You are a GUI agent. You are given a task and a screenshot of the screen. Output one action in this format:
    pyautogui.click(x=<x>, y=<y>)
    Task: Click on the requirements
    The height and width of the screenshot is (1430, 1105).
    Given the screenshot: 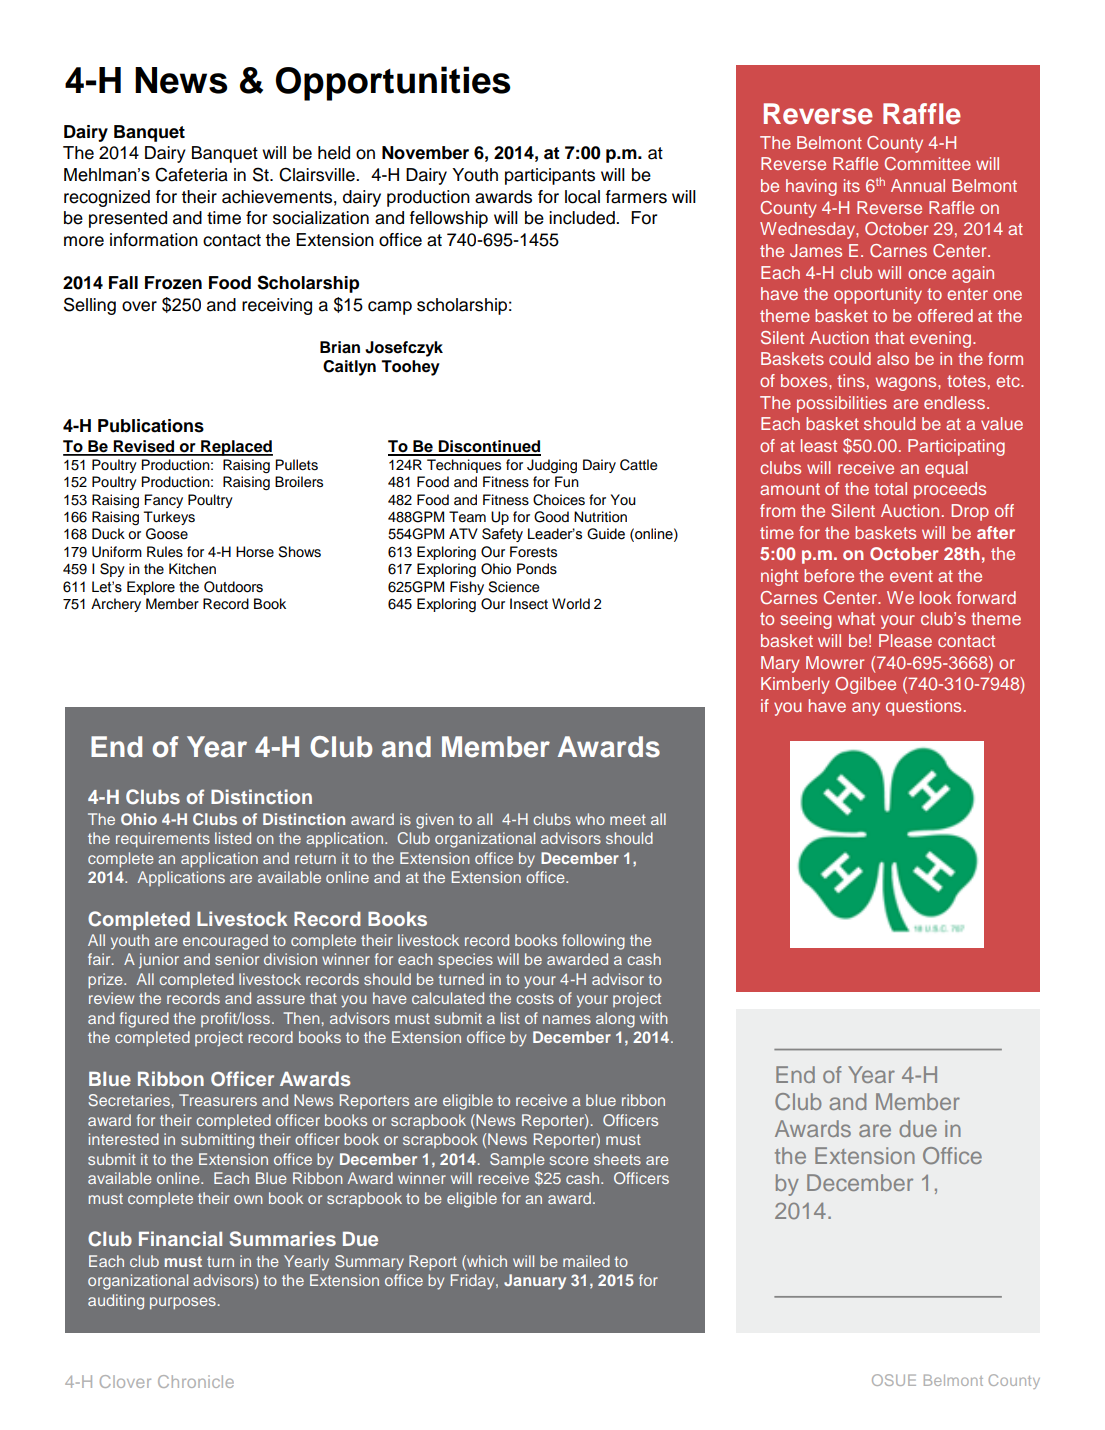 What is the action you would take?
    pyautogui.click(x=163, y=840)
